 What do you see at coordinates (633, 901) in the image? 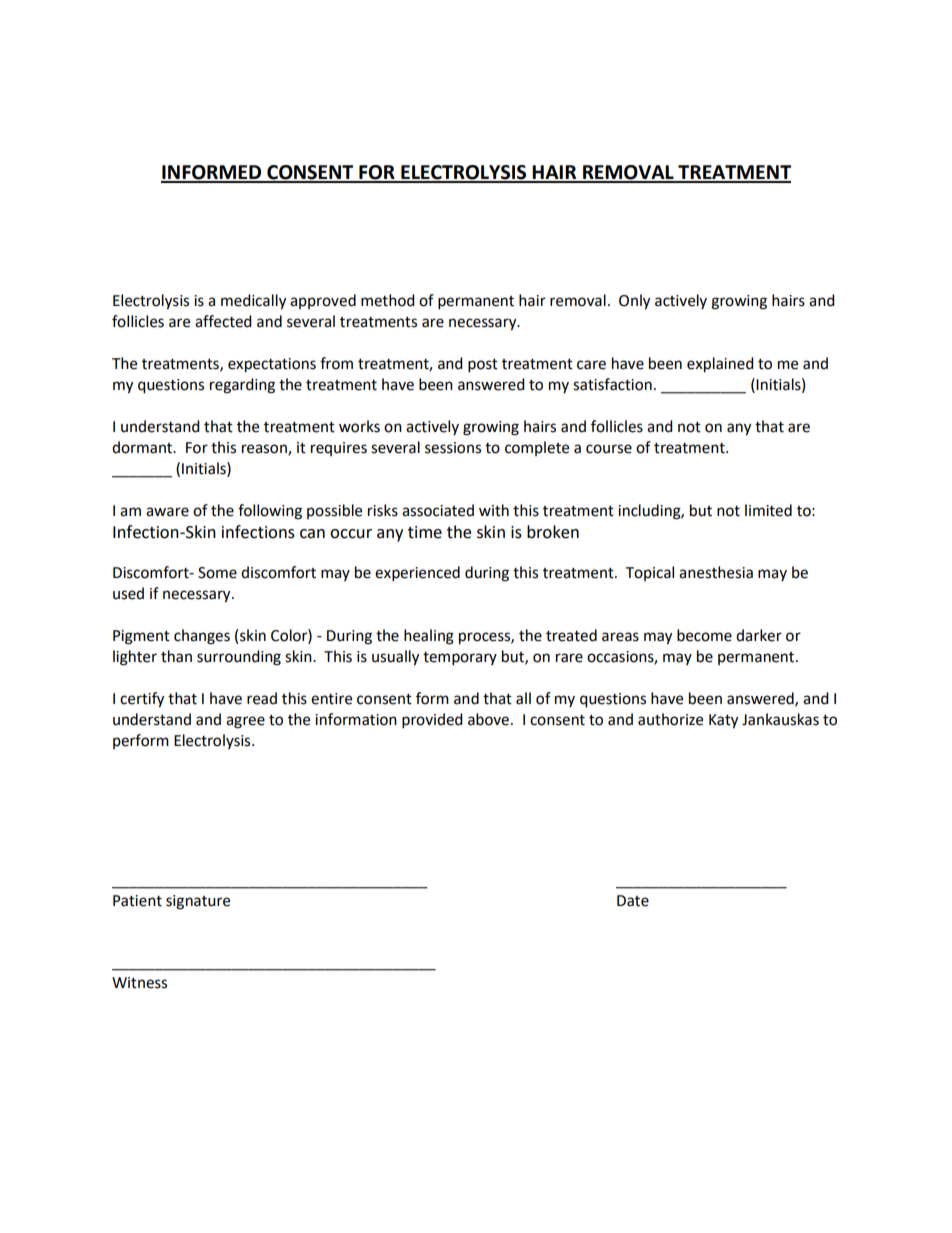
I see `Date` at bounding box center [633, 901].
